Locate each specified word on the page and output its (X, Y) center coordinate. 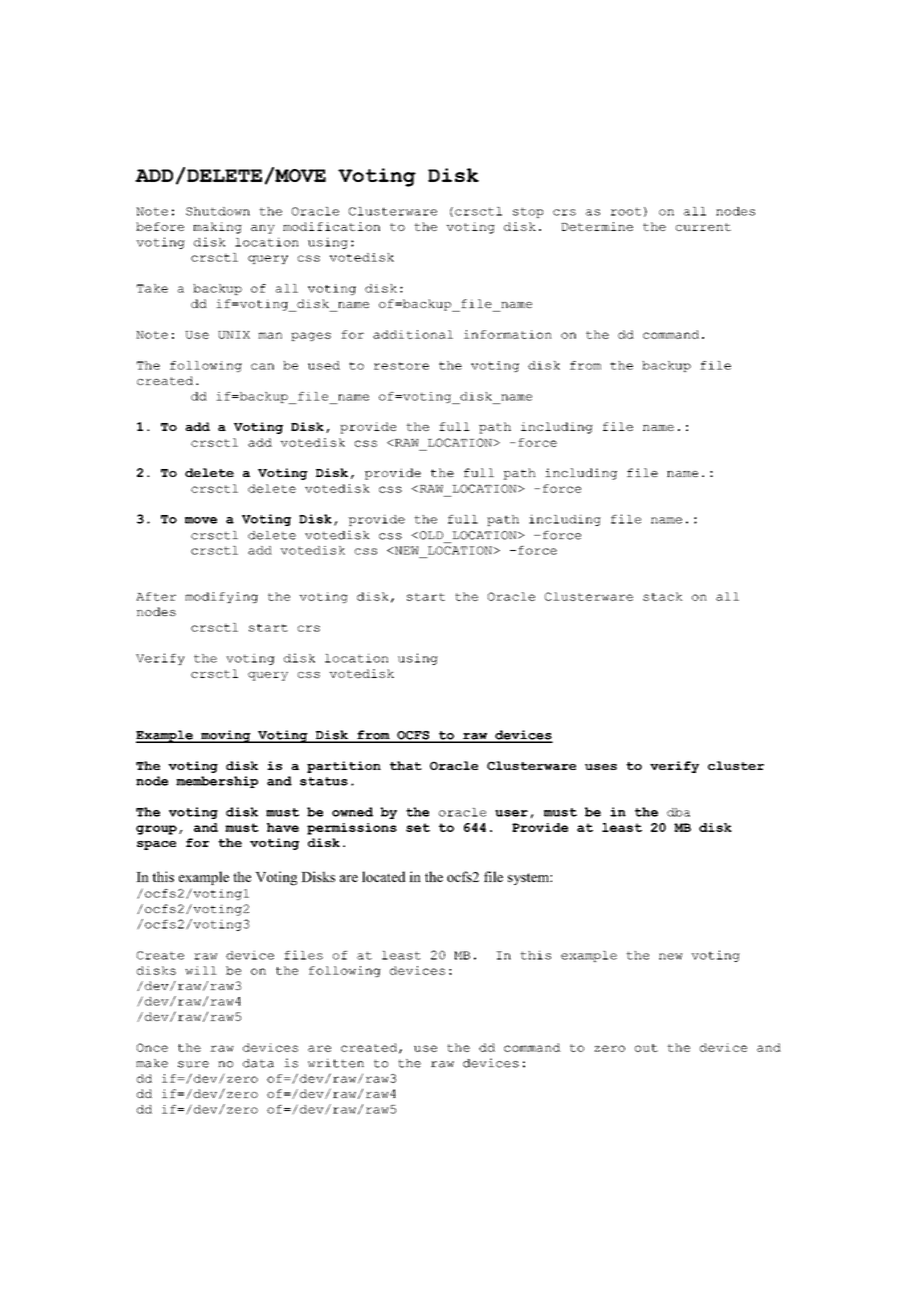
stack (663, 596)
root (626, 211)
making (217, 228)
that (406, 765)
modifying (221, 597)
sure (193, 1064)
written (336, 1063)
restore (401, 366)
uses (601, 767)
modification (331, 226)
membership (217, 782)
